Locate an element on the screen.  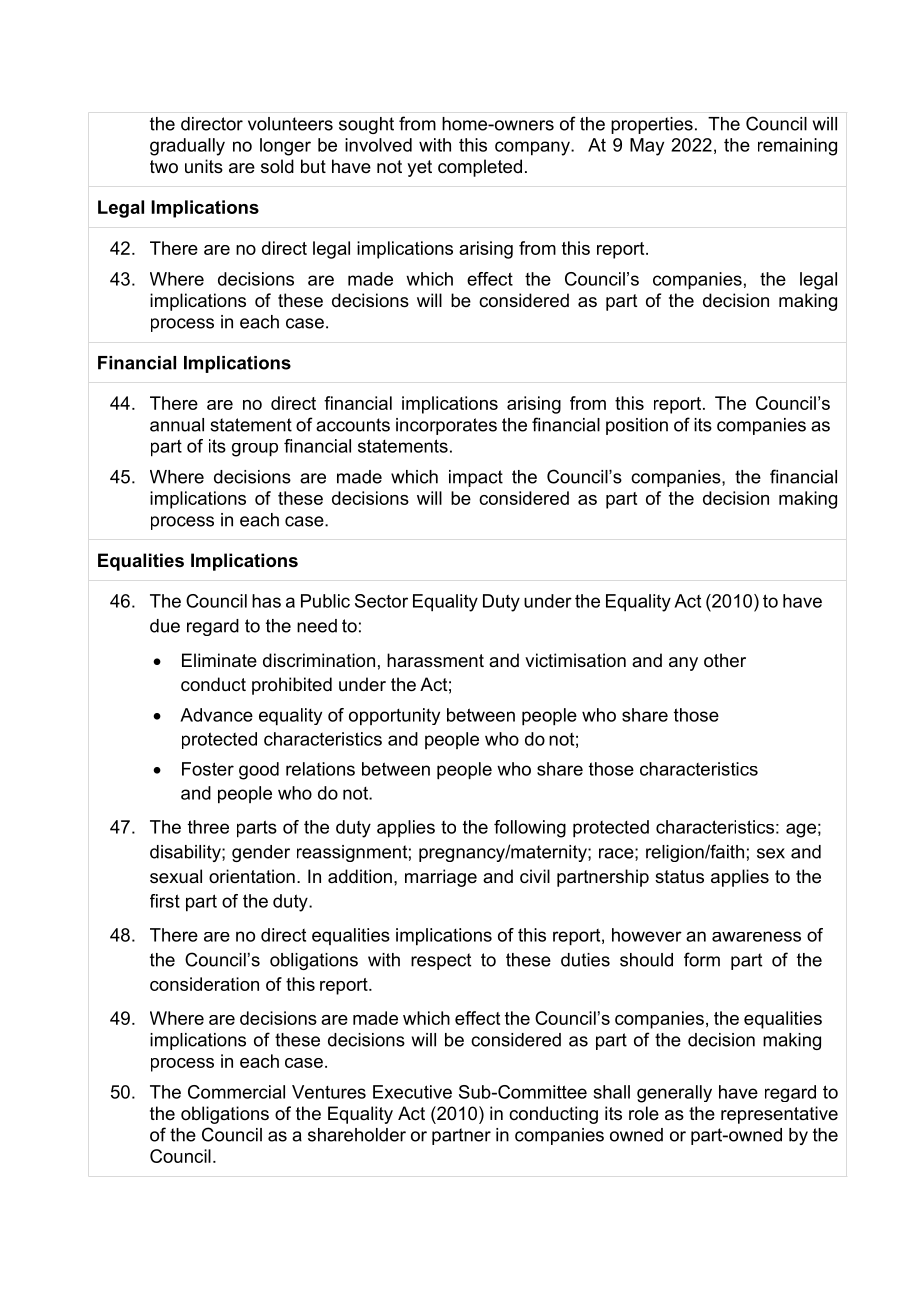
generally is located at coordinates (674, 1094).
